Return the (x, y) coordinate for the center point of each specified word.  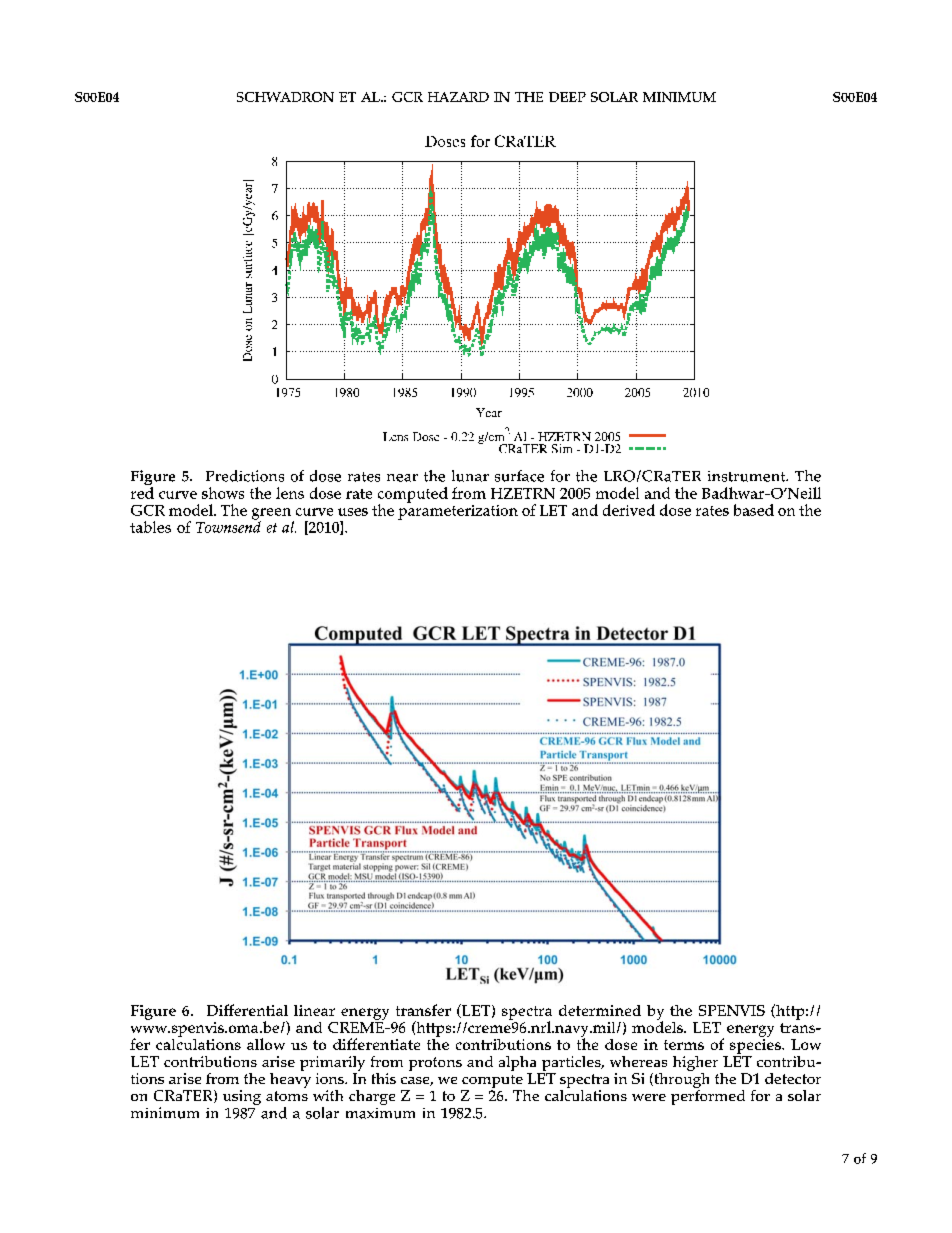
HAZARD (458, 97)
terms (684, 1045)
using (242, 1097)
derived (629, 510)
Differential (247, 1010)
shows (223, 493)
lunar (470, 476)
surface (519, 476)
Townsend (228, 526)
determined (600, 1010)
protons (435, 1064)
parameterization (458, 511)
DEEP (567, 97)
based (754, 510)
